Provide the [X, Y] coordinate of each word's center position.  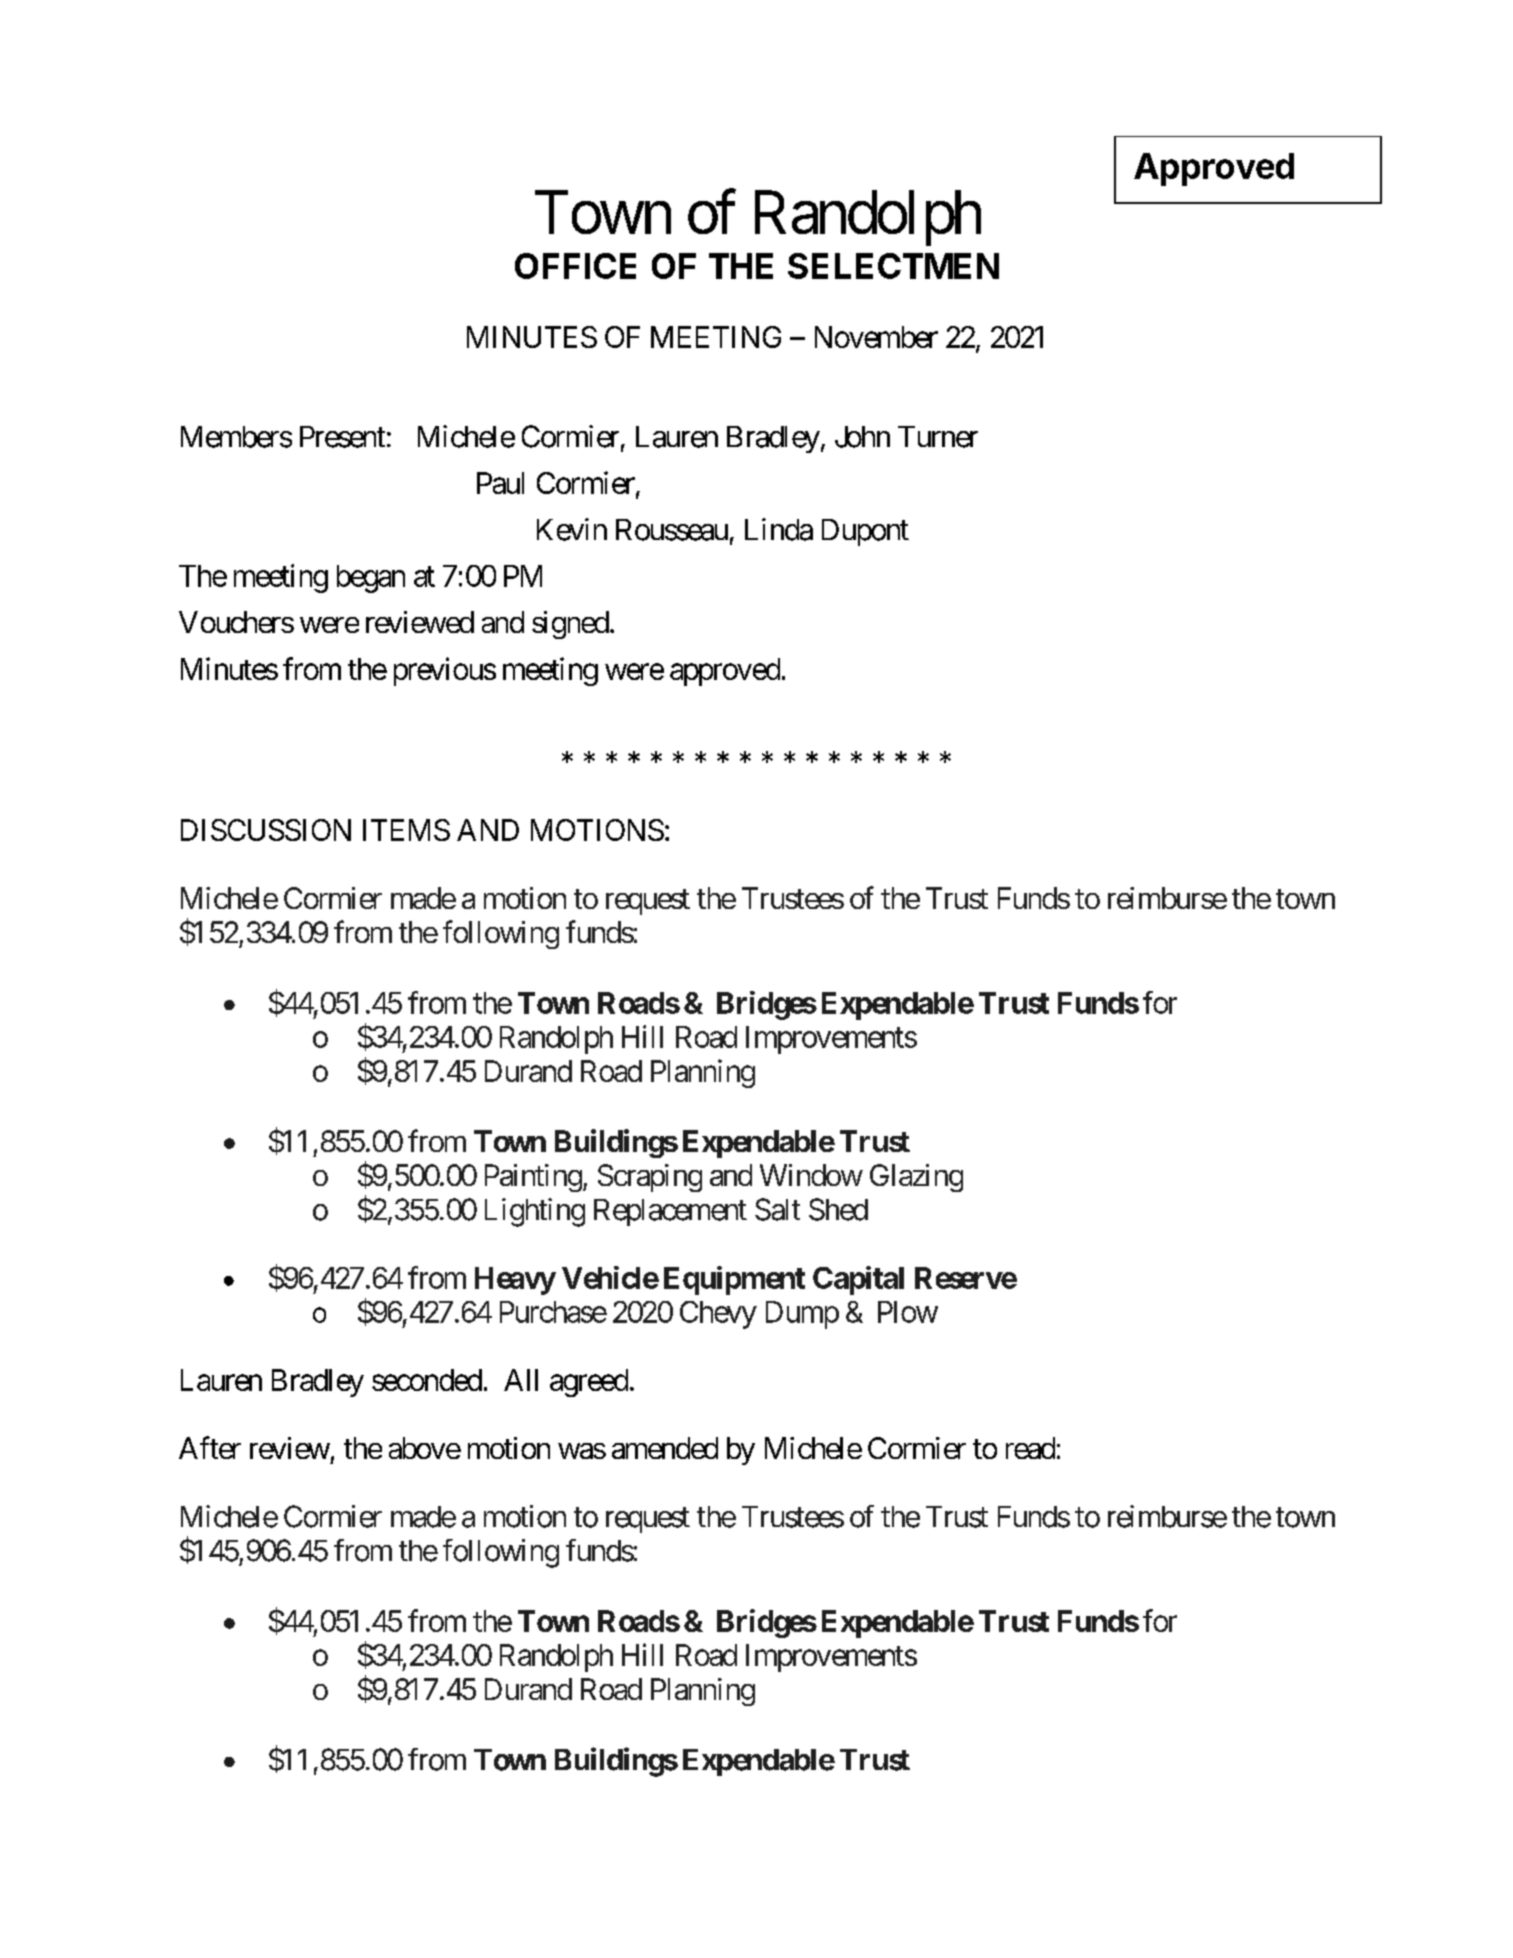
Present [342, 437]
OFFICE [575, 266]
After [210, 1447]
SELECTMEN [893, 266]
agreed [589, 1383]
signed [570, 625]
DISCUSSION [266, 830]
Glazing [916, 1178]
